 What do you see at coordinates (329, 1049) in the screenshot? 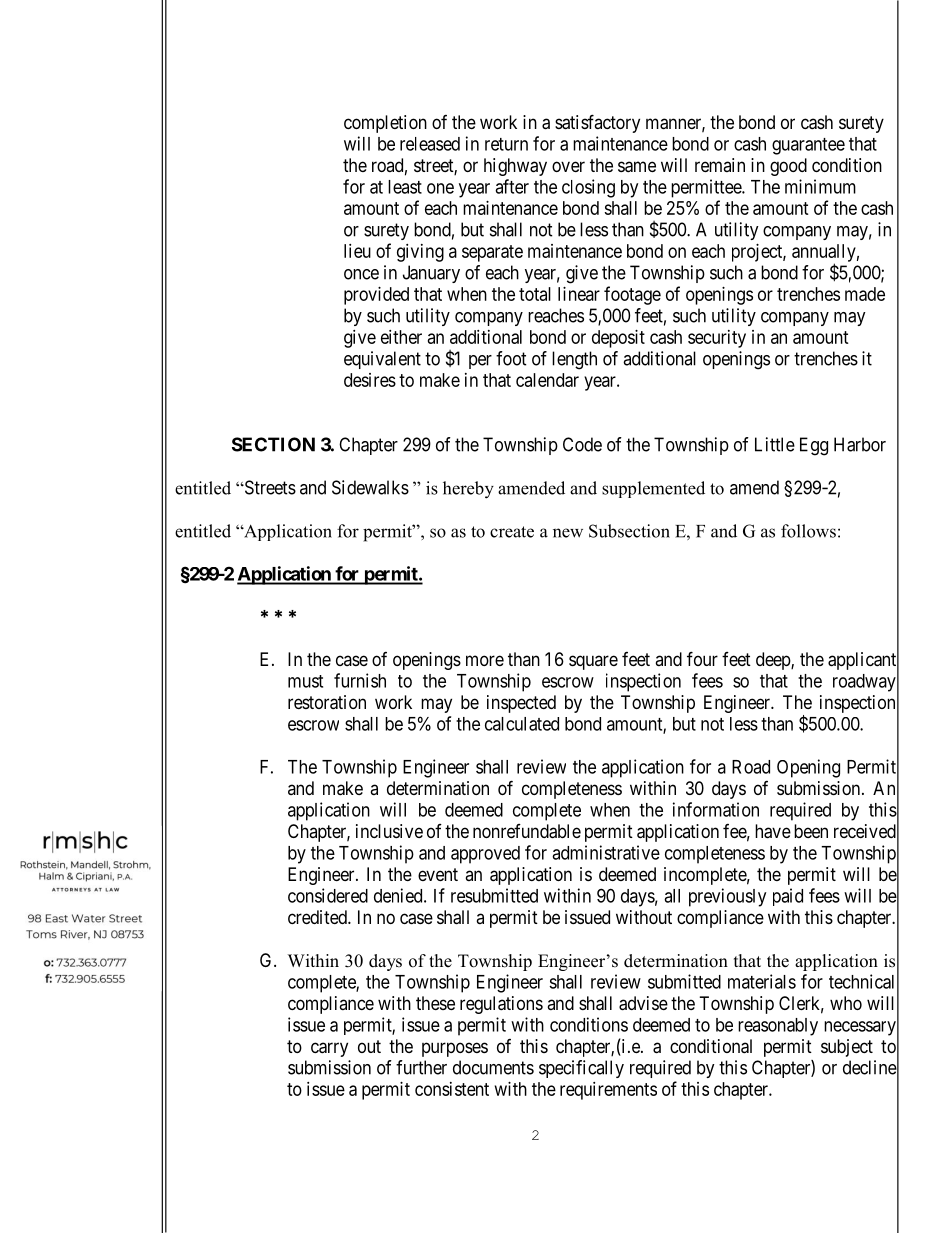
I see `carry` at bounding box center [329, 1049].
